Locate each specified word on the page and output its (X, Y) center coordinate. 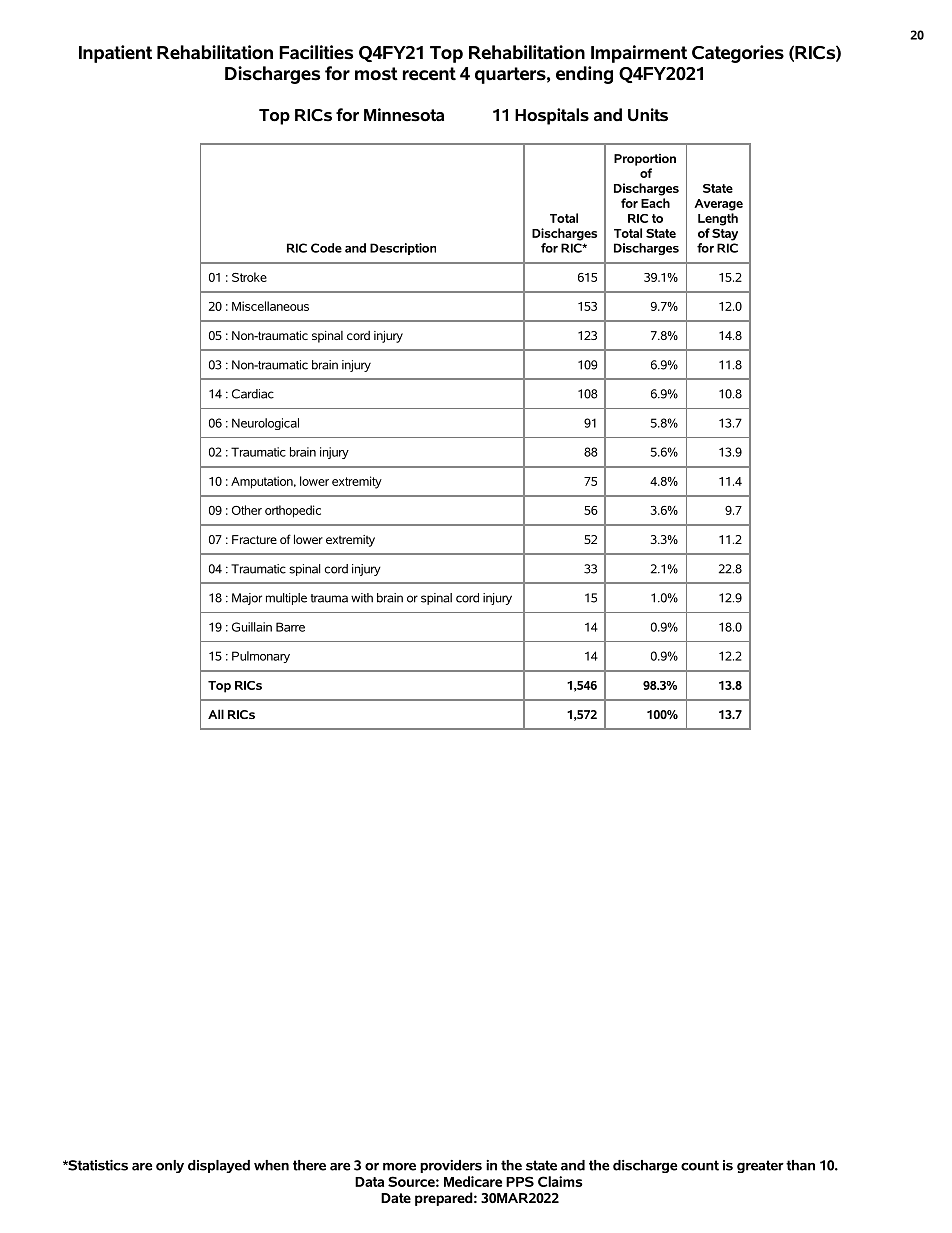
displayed (219, 1166)
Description (403, 249)
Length (718, 219)
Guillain (252, 627)
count (700, 1165)
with (362, 598)
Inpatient (115, 54)
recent (429, 74)
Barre (290, 627)
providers (451, 1166)
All (216, 714)
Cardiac (253, 394)
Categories (738, 54)
